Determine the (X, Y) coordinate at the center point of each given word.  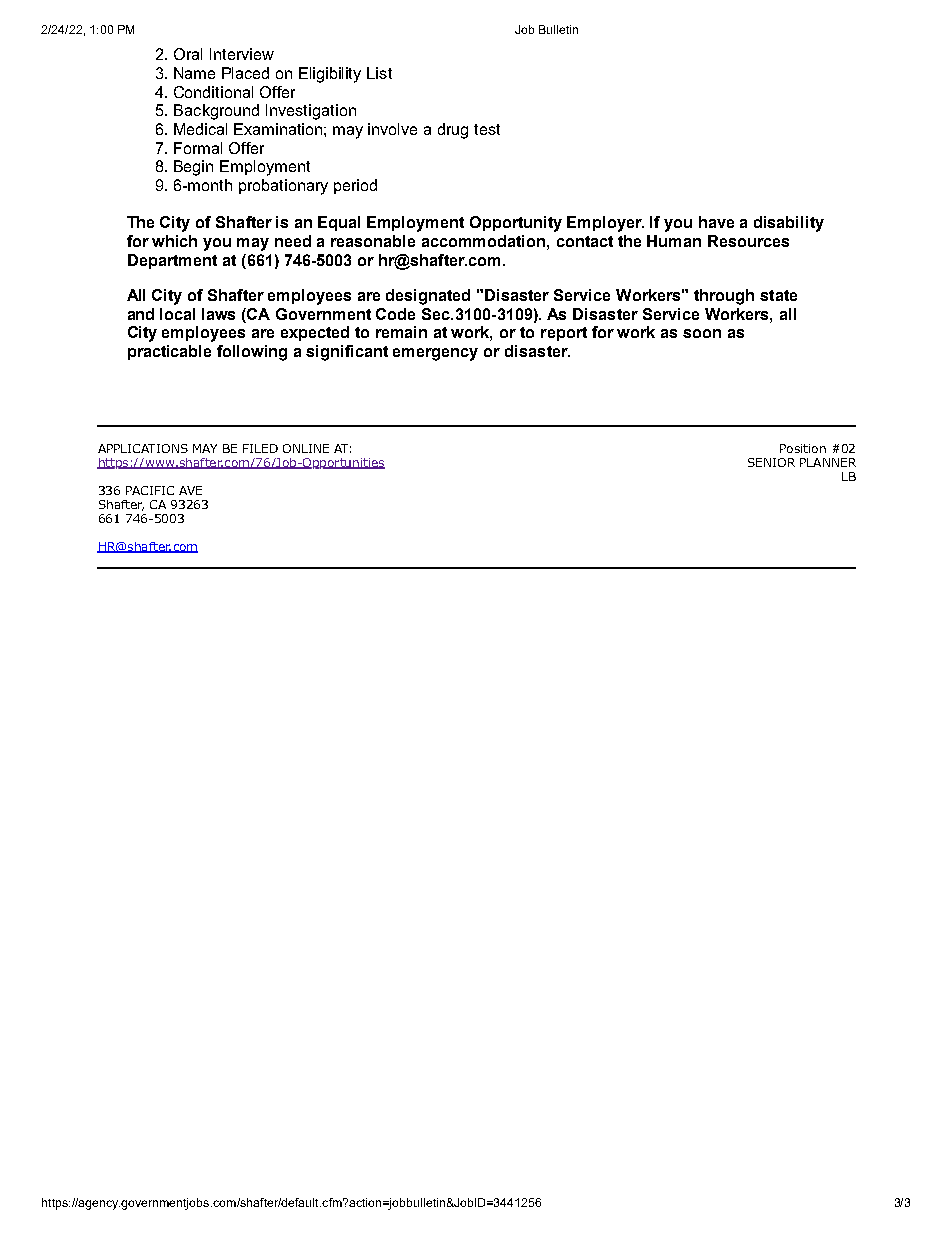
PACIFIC (150, 490)
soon (702, 333)
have (716, 222)
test (487, 129)
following (252, 353)
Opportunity (516, 224)
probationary (283, 187)
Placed (245, 73)
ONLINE (306, 448)
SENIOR (771, 462)
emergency (435, 354)
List (379, 73)
